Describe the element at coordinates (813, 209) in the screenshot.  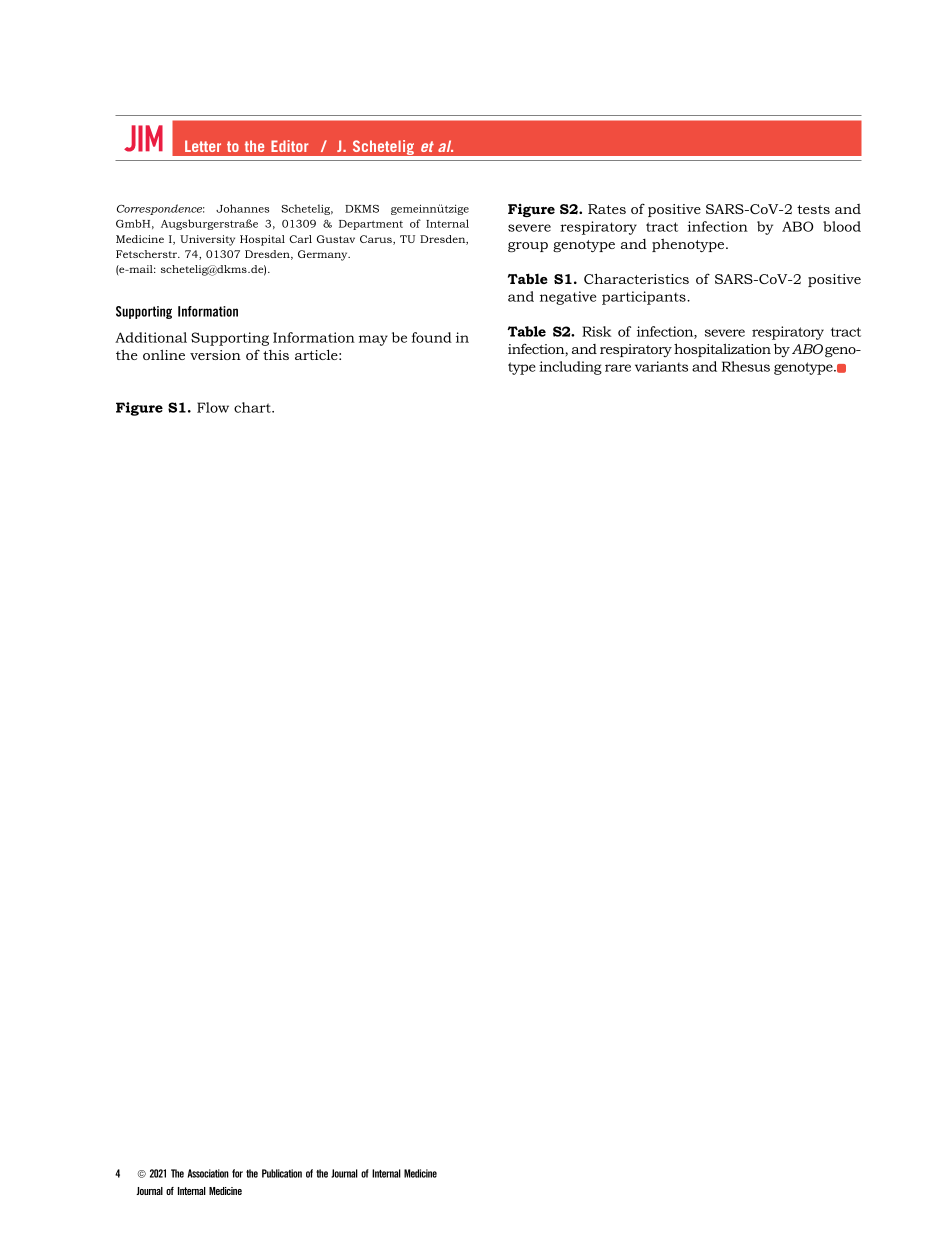
I see `tests` at that location.
